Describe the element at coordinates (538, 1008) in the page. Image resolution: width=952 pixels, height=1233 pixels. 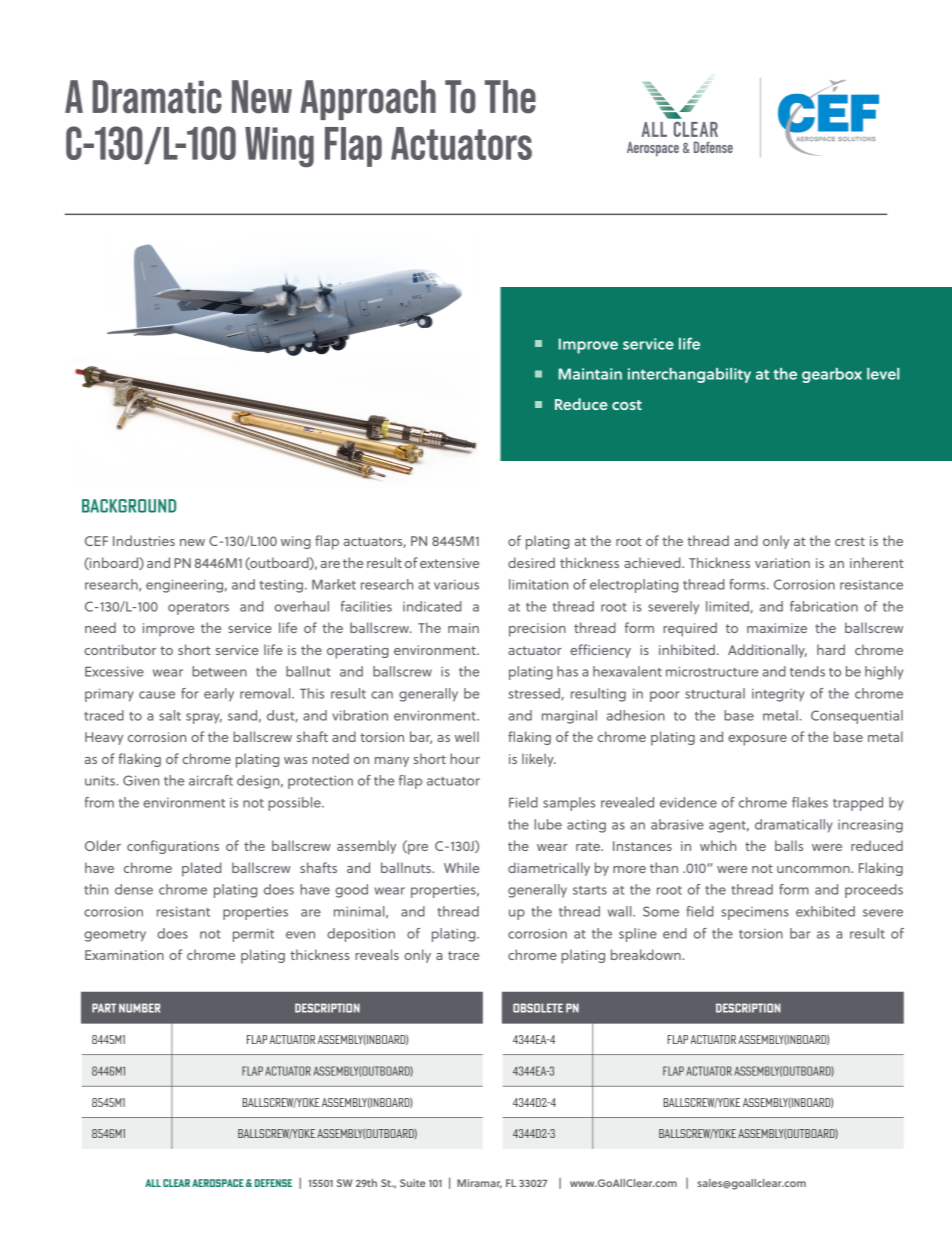
I see `Obsolete` at that location.
